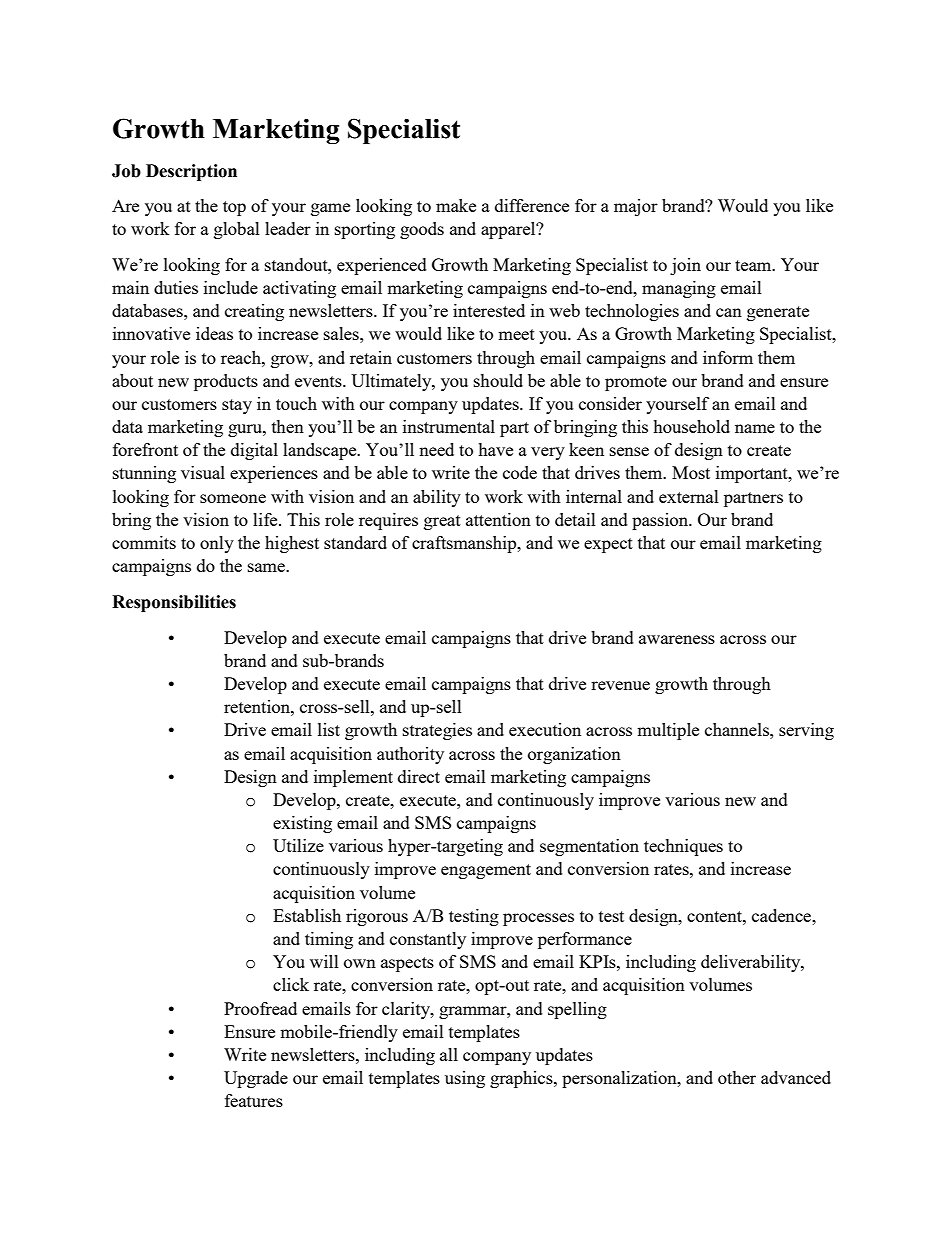 The image size is (952, 1233). Describe the element at coordinates (753, 474) in the screenshot. I see `important` at that location.
